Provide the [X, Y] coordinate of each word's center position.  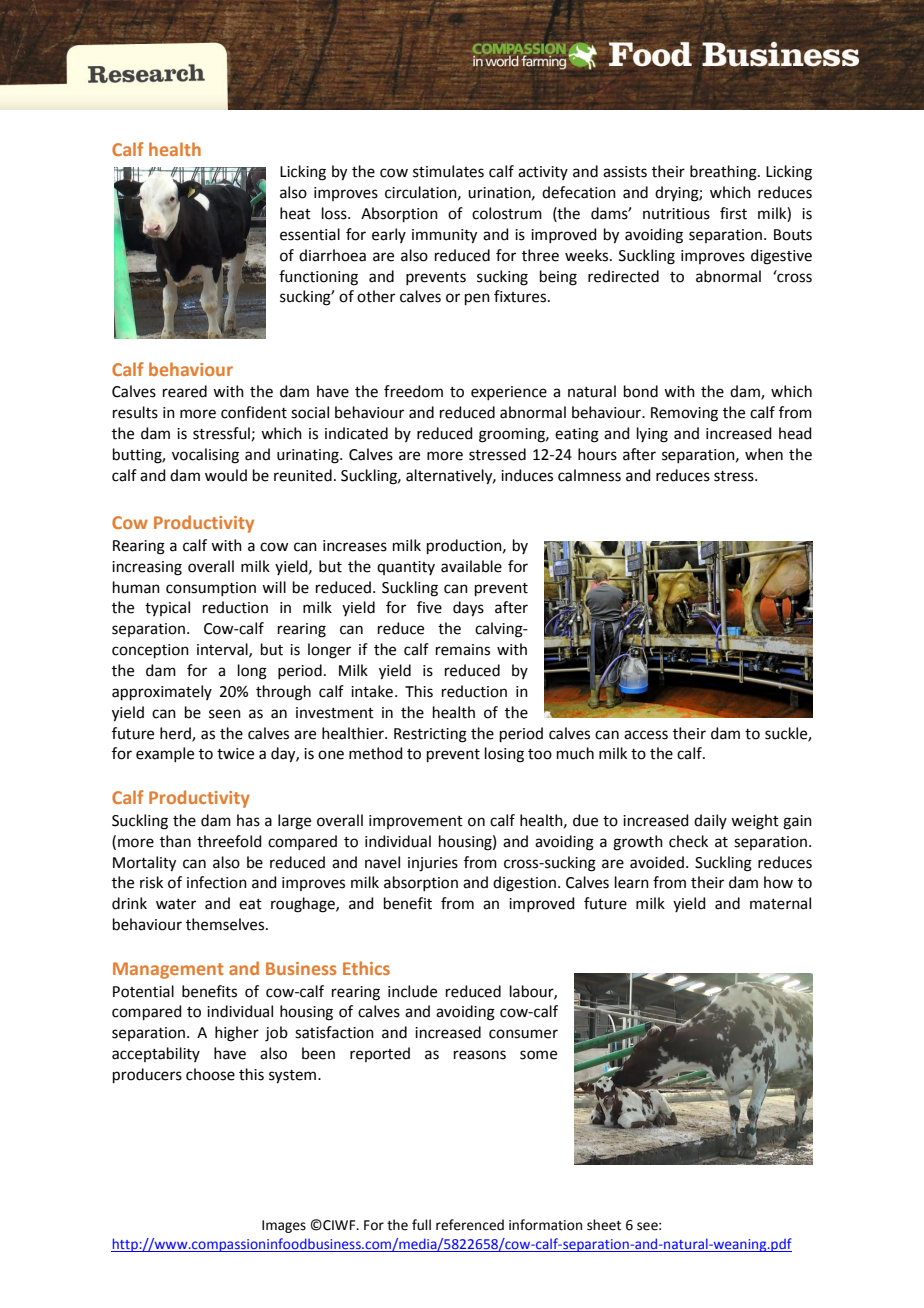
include [412, 991]
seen [225, 714]
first [733, 213]
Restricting [430, 735]
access [646, 735]
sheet [604, 1225]
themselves [226, 924]
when [764, 454]
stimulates [448, 171]
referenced [470, 1225]
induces [527, 475]
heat [295, 213]
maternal [780, 903]
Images [284, 1226]
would [226, 475]
